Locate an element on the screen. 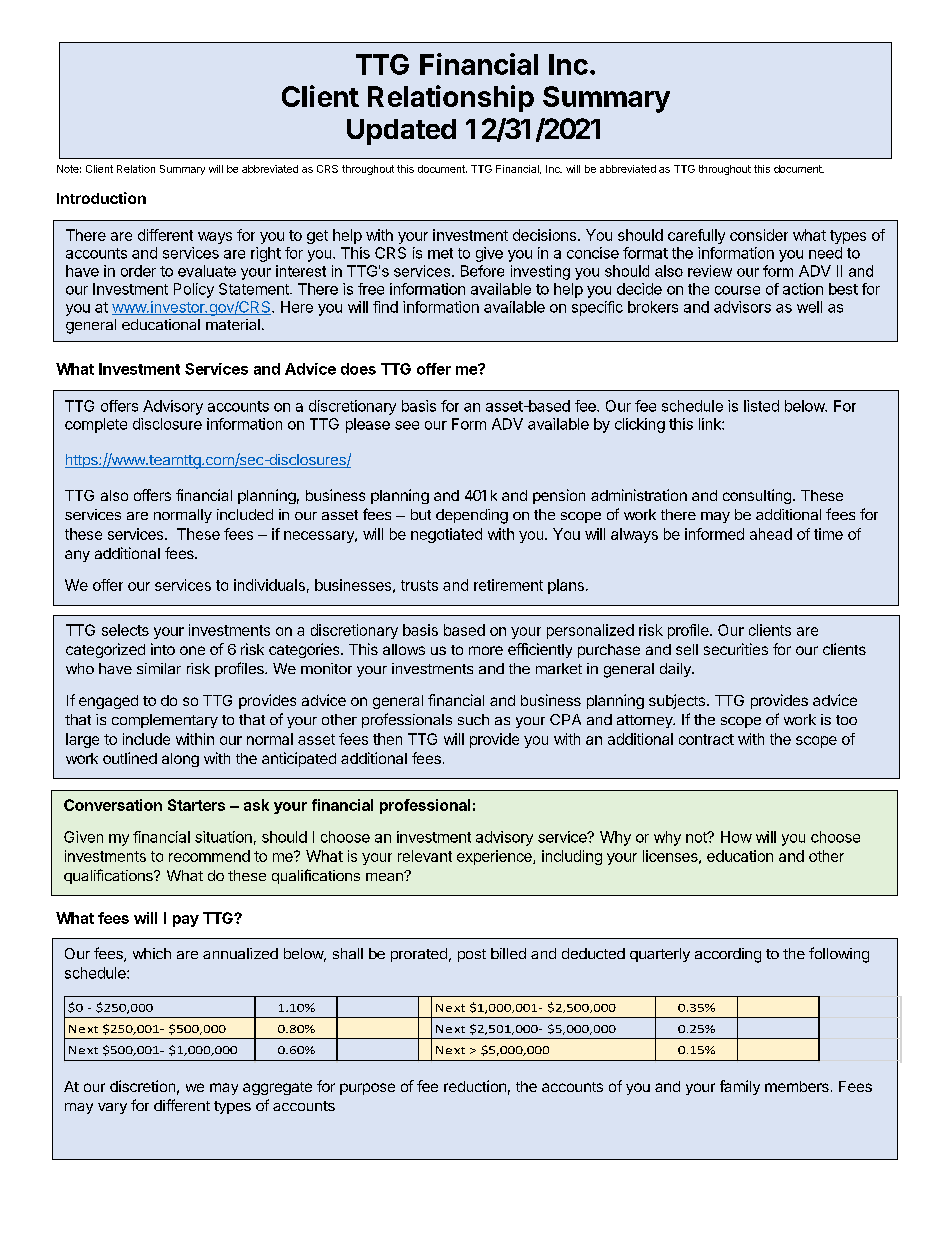 The image size is (952, 1233). Updated is located at coordinates (401, 132).
